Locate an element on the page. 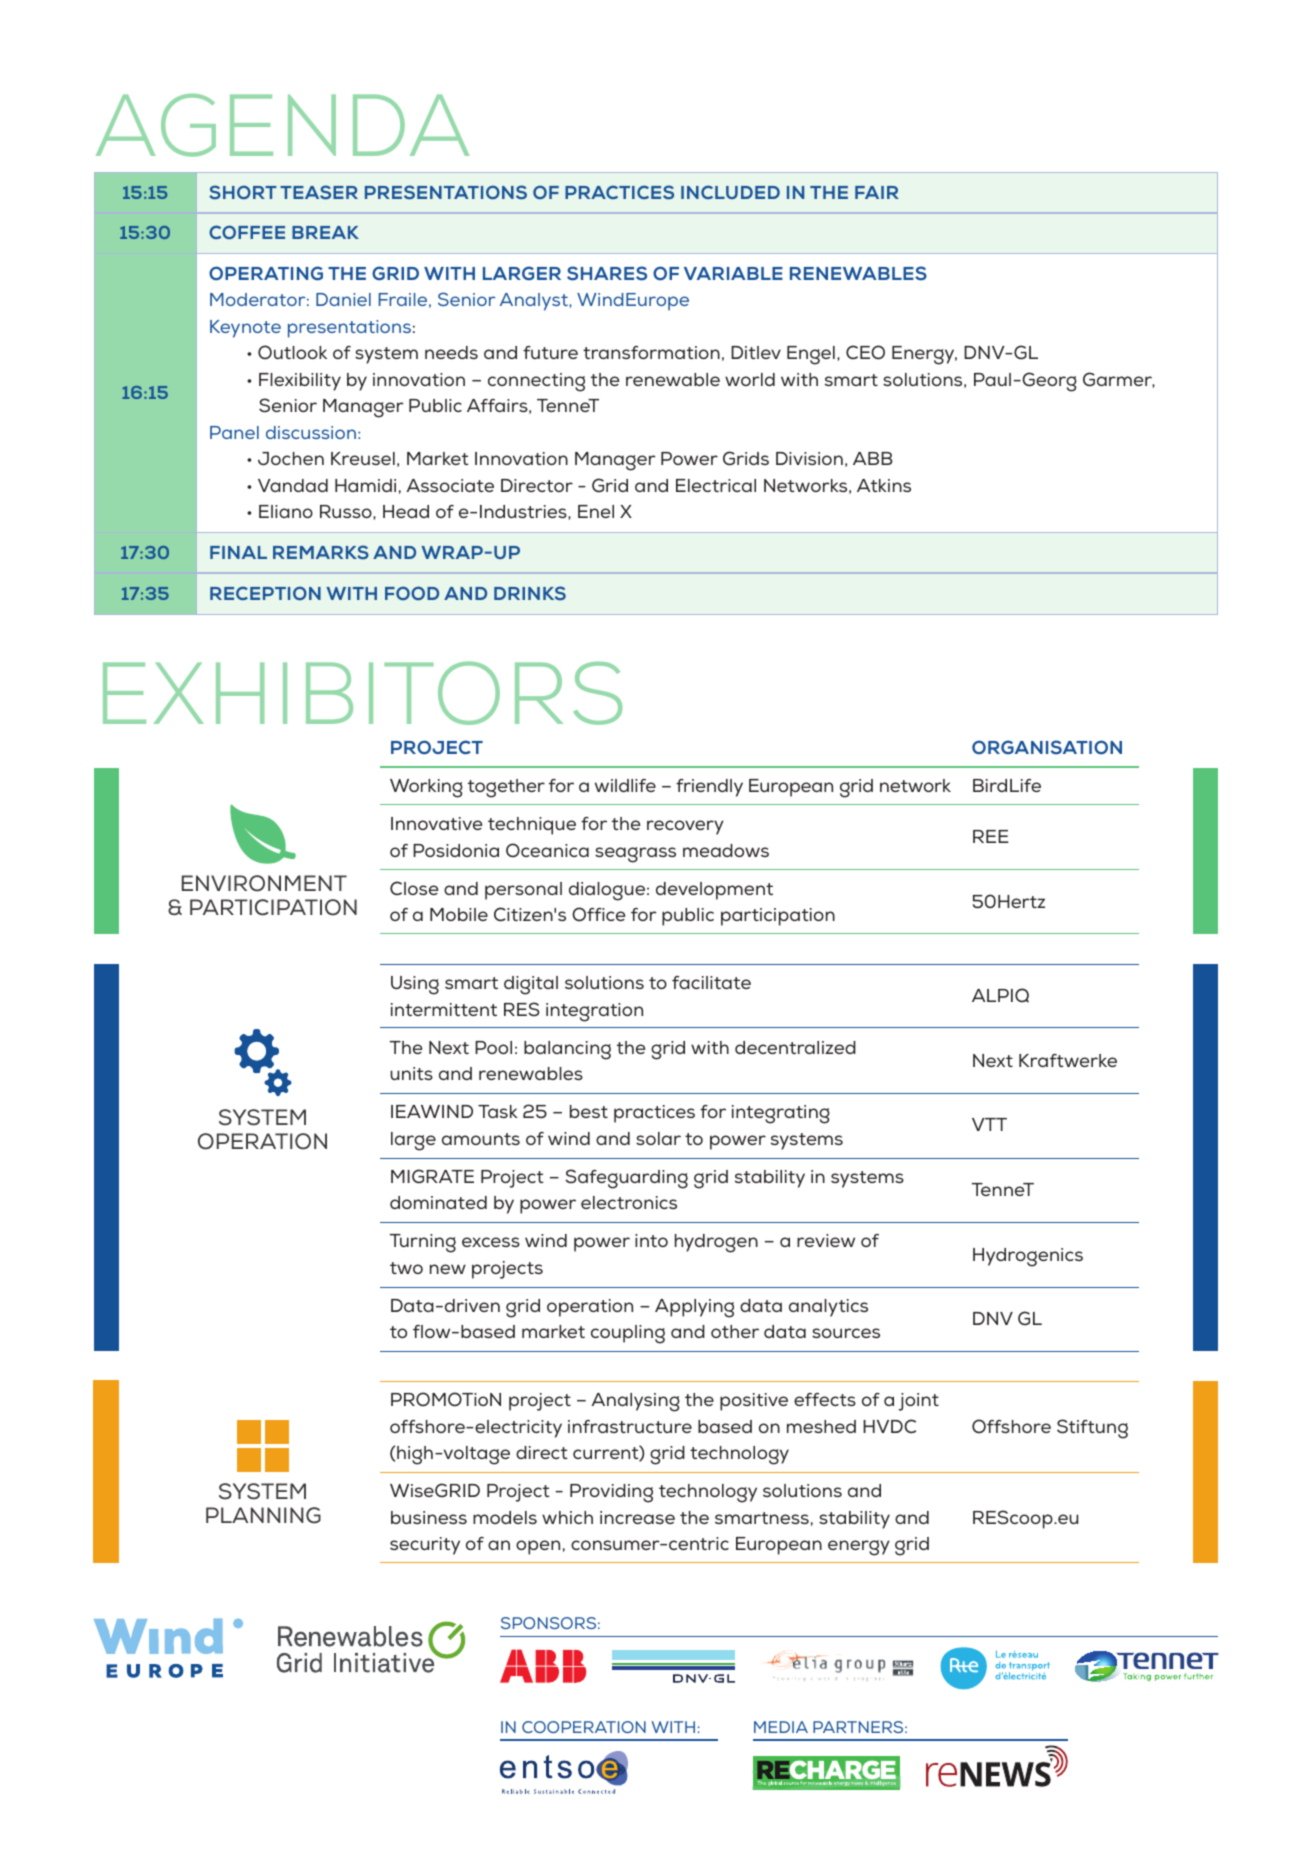 This image has width=1312, height=1856. CEO is located at coordinates (865, 352).
